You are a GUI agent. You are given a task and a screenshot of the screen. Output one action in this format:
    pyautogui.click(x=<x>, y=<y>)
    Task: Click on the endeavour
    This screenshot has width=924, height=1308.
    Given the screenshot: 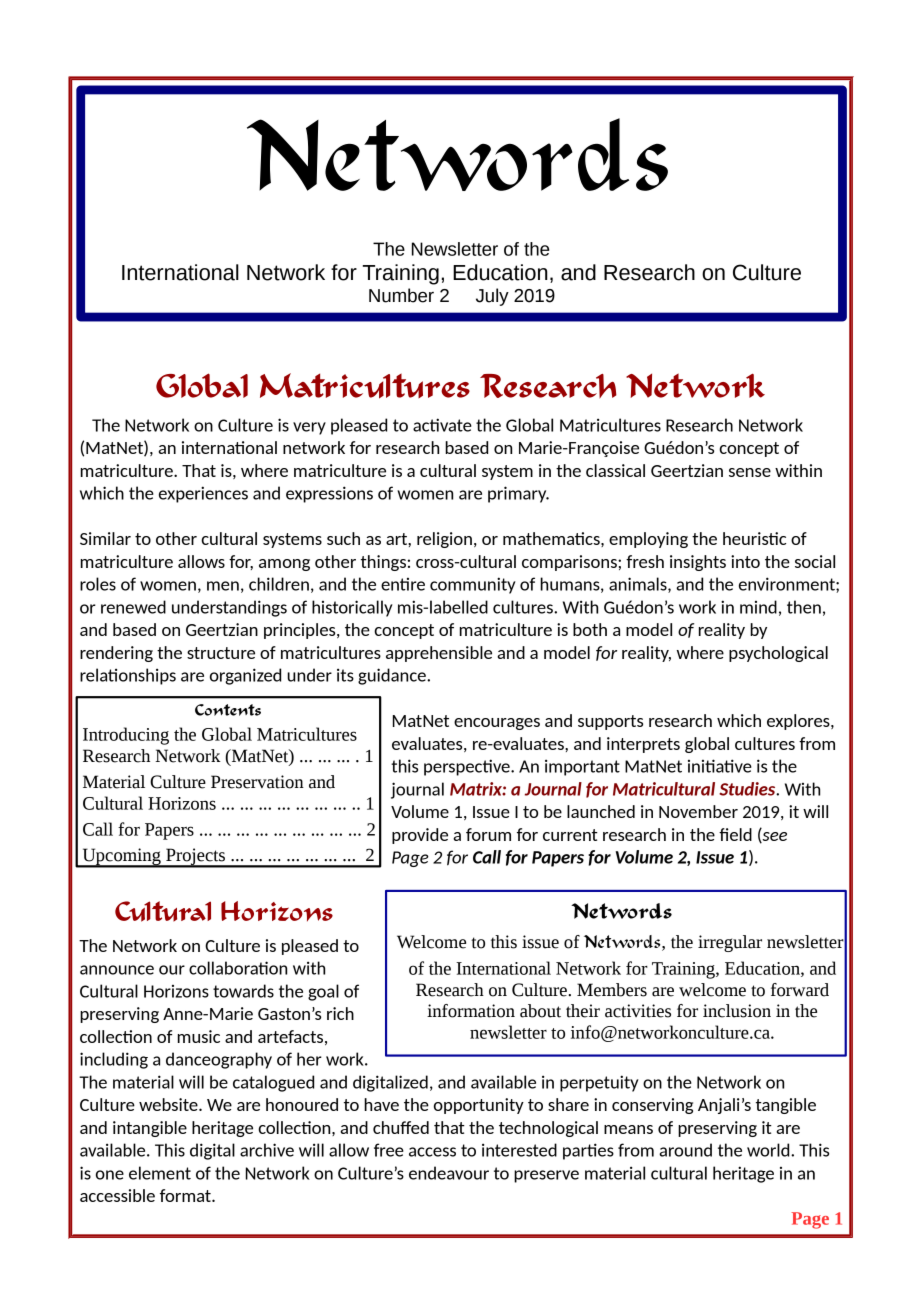 What is the action you would take?
    pyautogui.click(x=449, y=1173)
